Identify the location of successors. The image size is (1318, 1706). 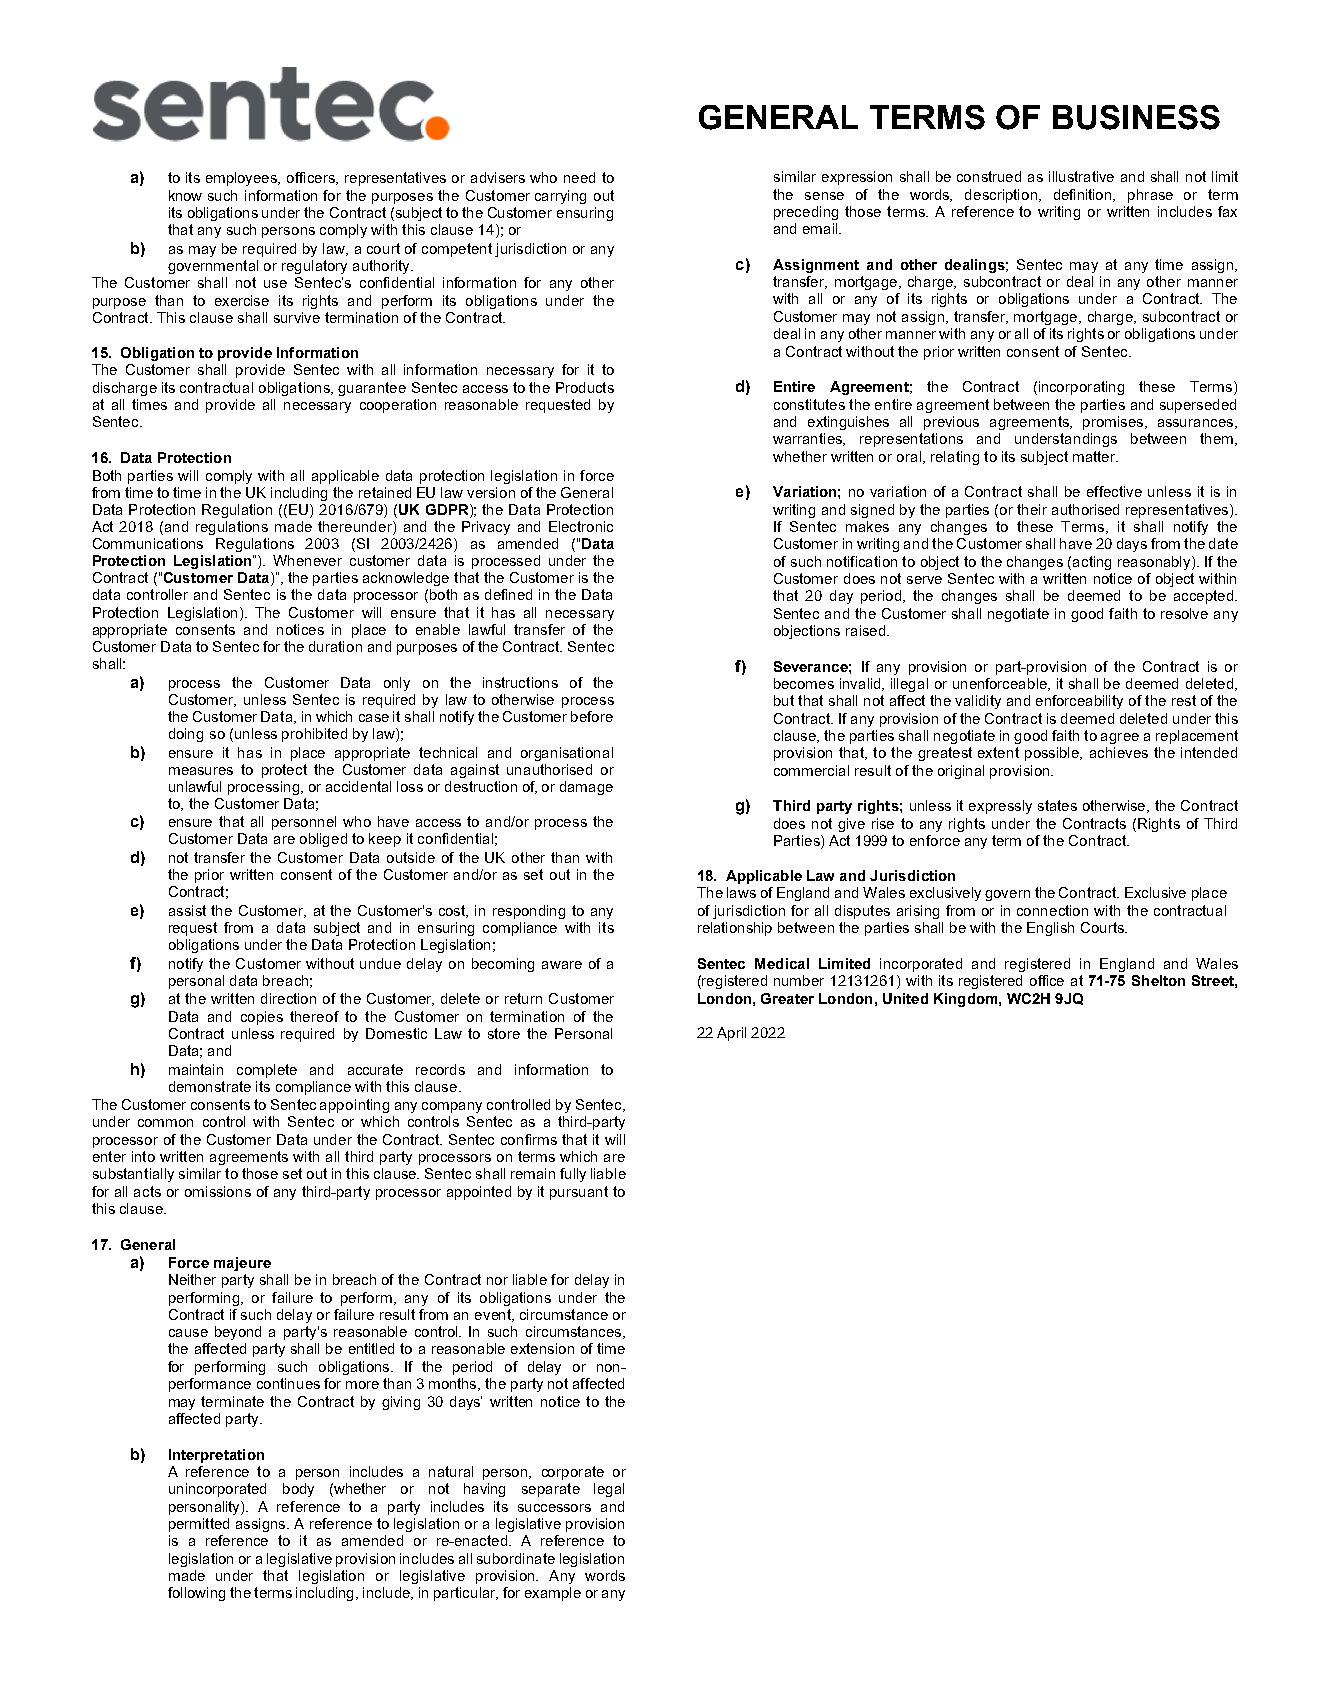
(554, 1508).
